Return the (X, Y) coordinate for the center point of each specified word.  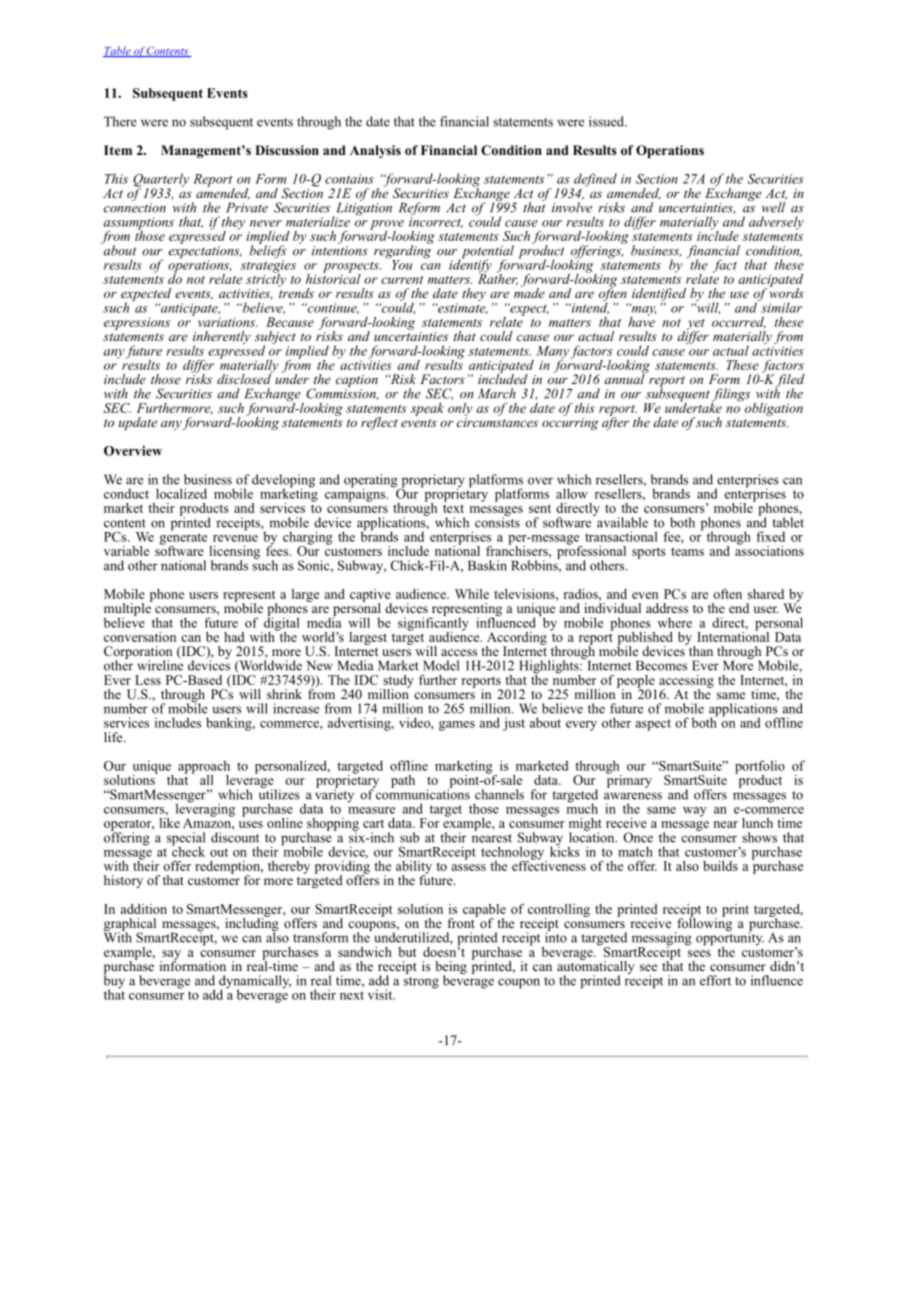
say (170, 956)
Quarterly (161, 181)
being (451, 969)
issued (607, 121)
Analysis (375, 151)
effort (715, 980)
